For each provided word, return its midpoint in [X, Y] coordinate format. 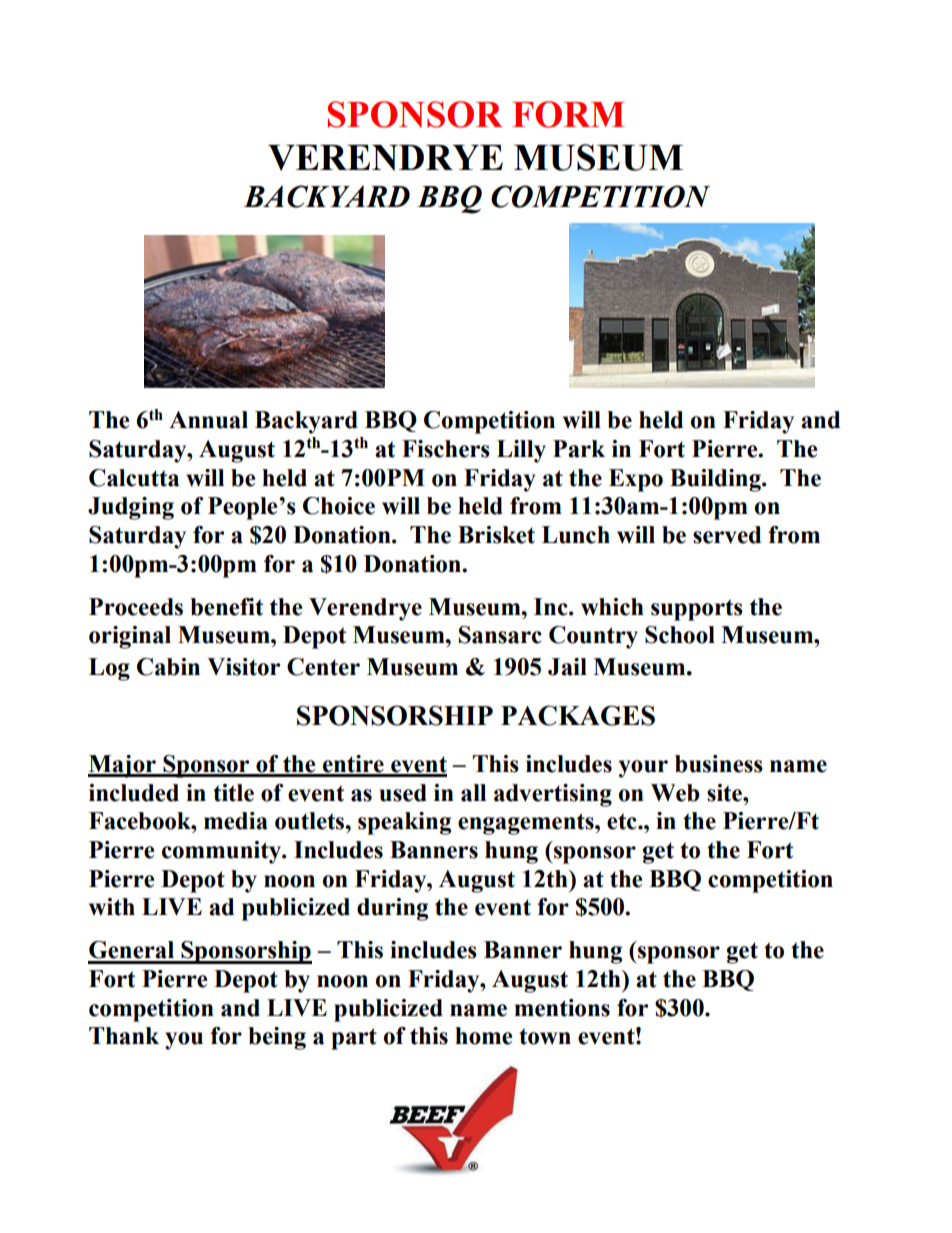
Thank [124, 1036]
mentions [562, 1008]
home [483, 1036]
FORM [568, 114]
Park [579, 449]
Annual [208, 420]
